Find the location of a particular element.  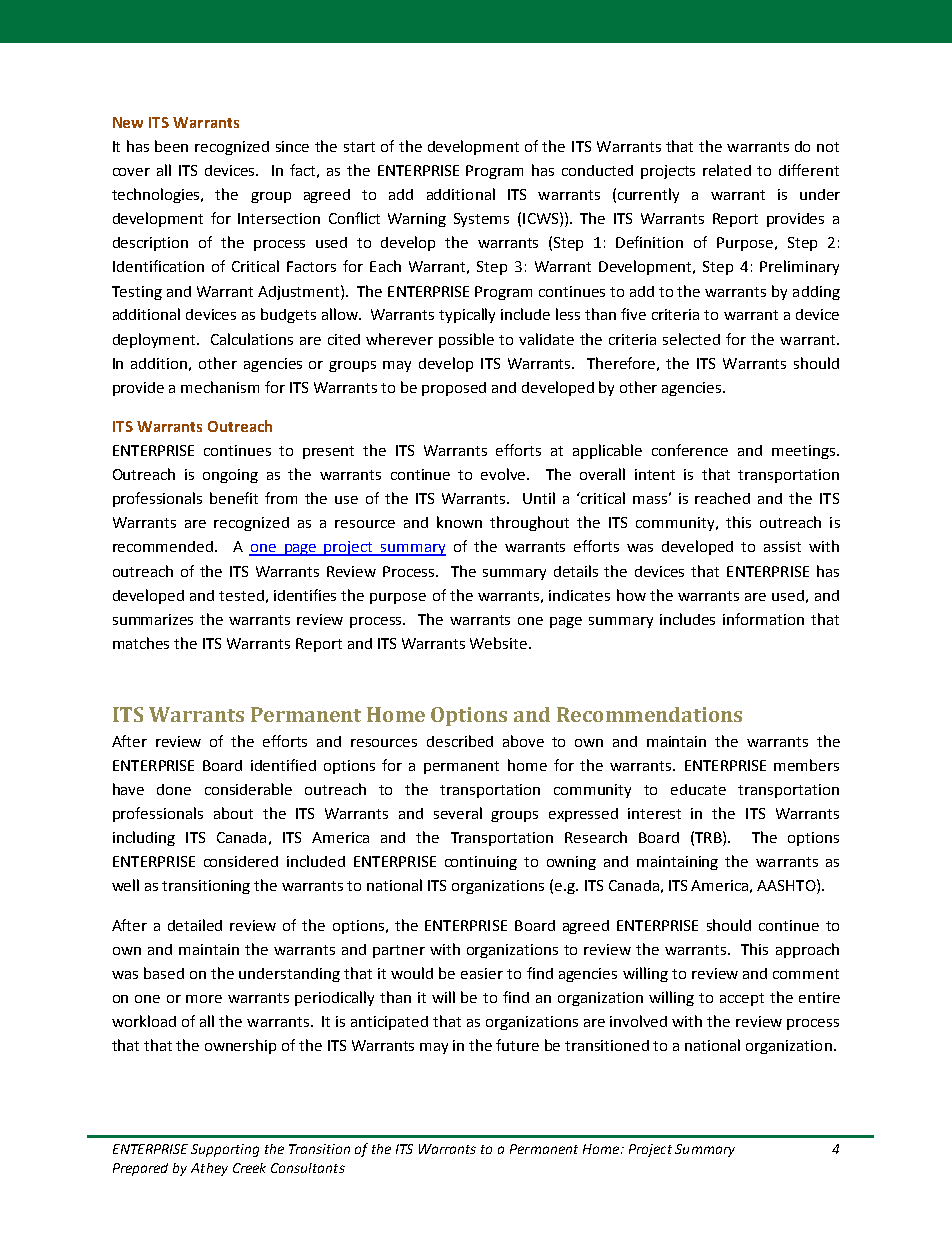

summarizes is located at coordinates (153, 619).
